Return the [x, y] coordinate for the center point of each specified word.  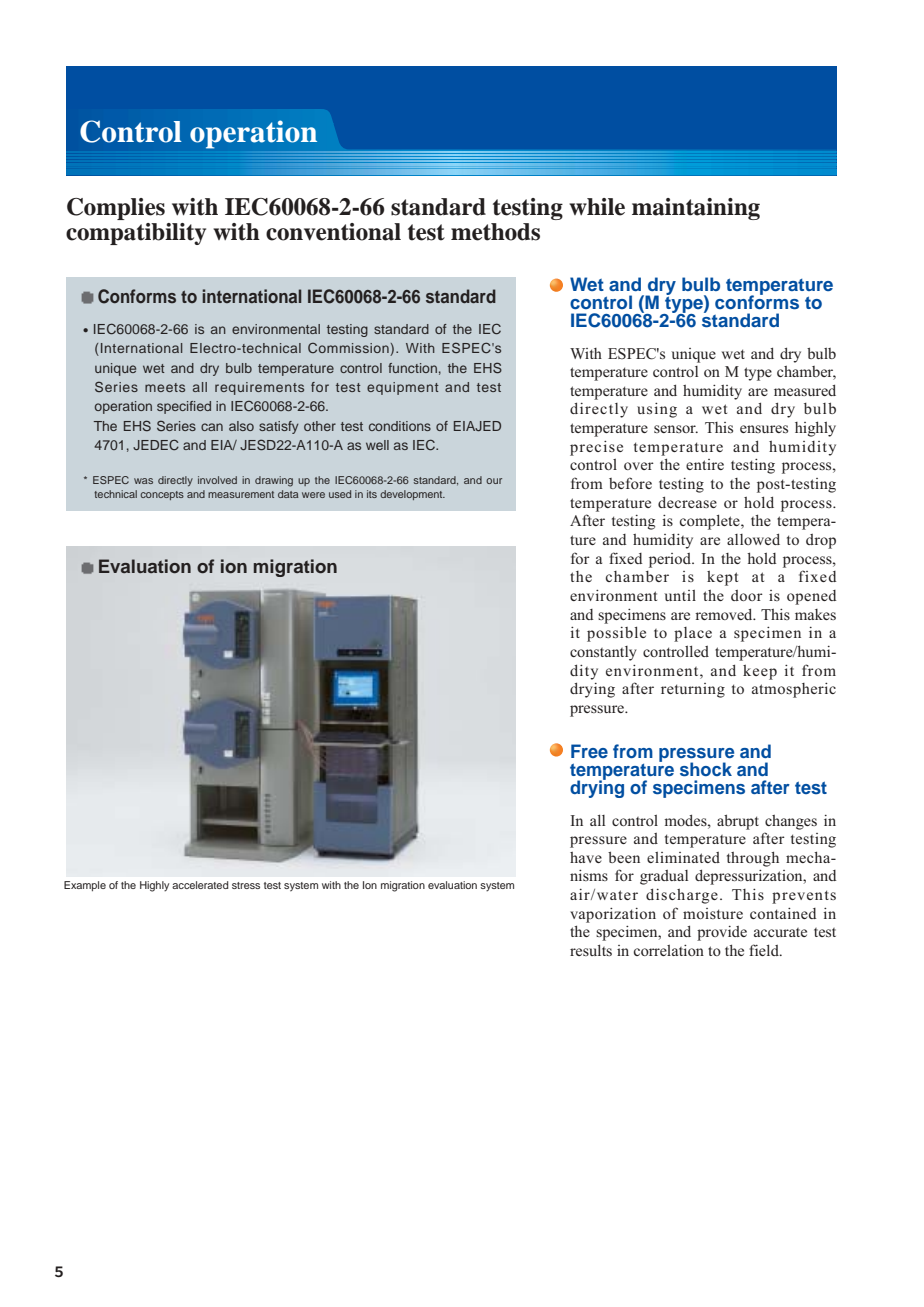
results [591, 950]
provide [722, 933]
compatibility [136, 234]
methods [495, 232]
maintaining [696, 209]
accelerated [200, 885]
